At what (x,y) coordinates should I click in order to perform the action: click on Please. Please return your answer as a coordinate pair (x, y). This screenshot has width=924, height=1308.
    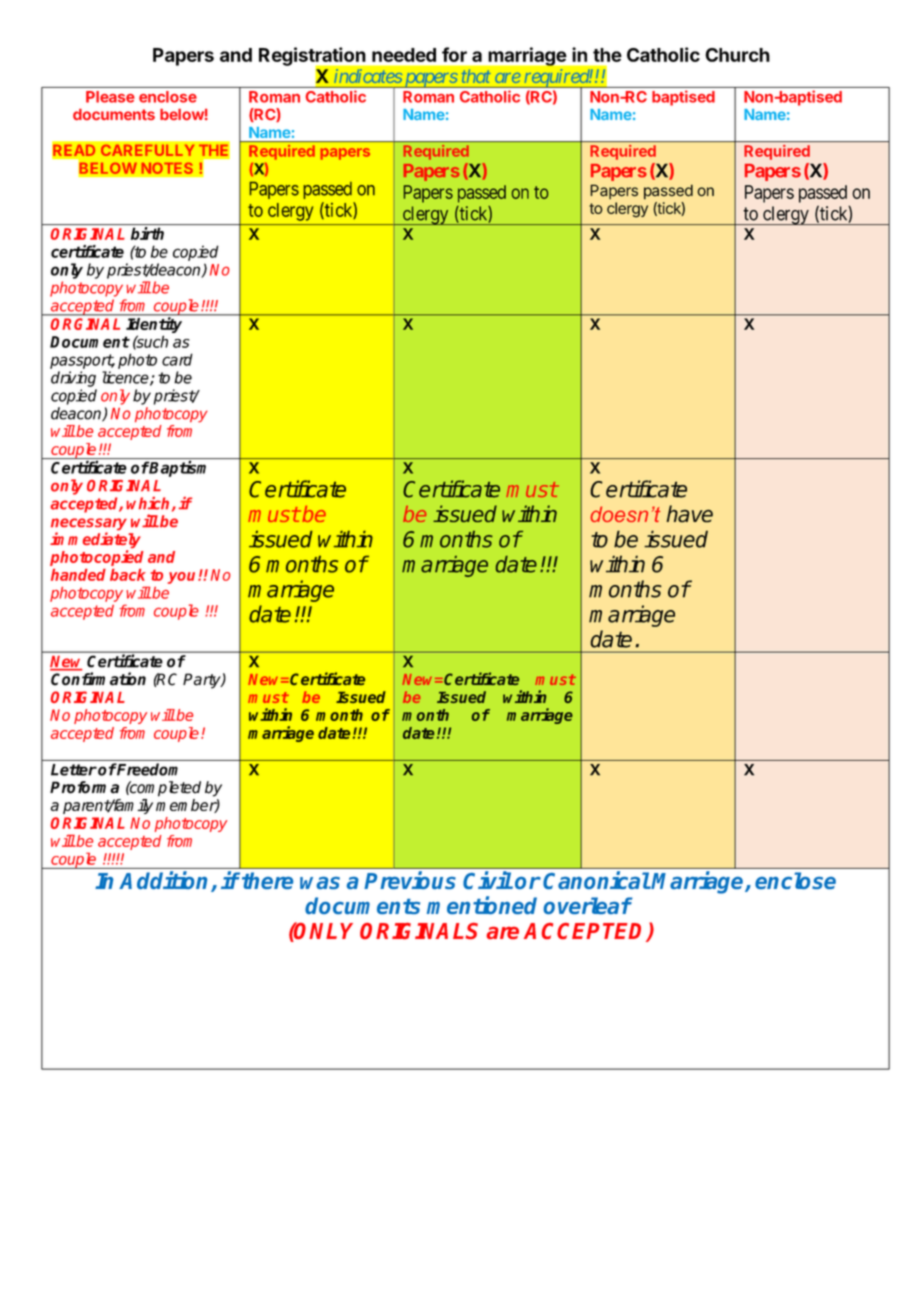
    Looking at the image, I should click on (110, 97).
